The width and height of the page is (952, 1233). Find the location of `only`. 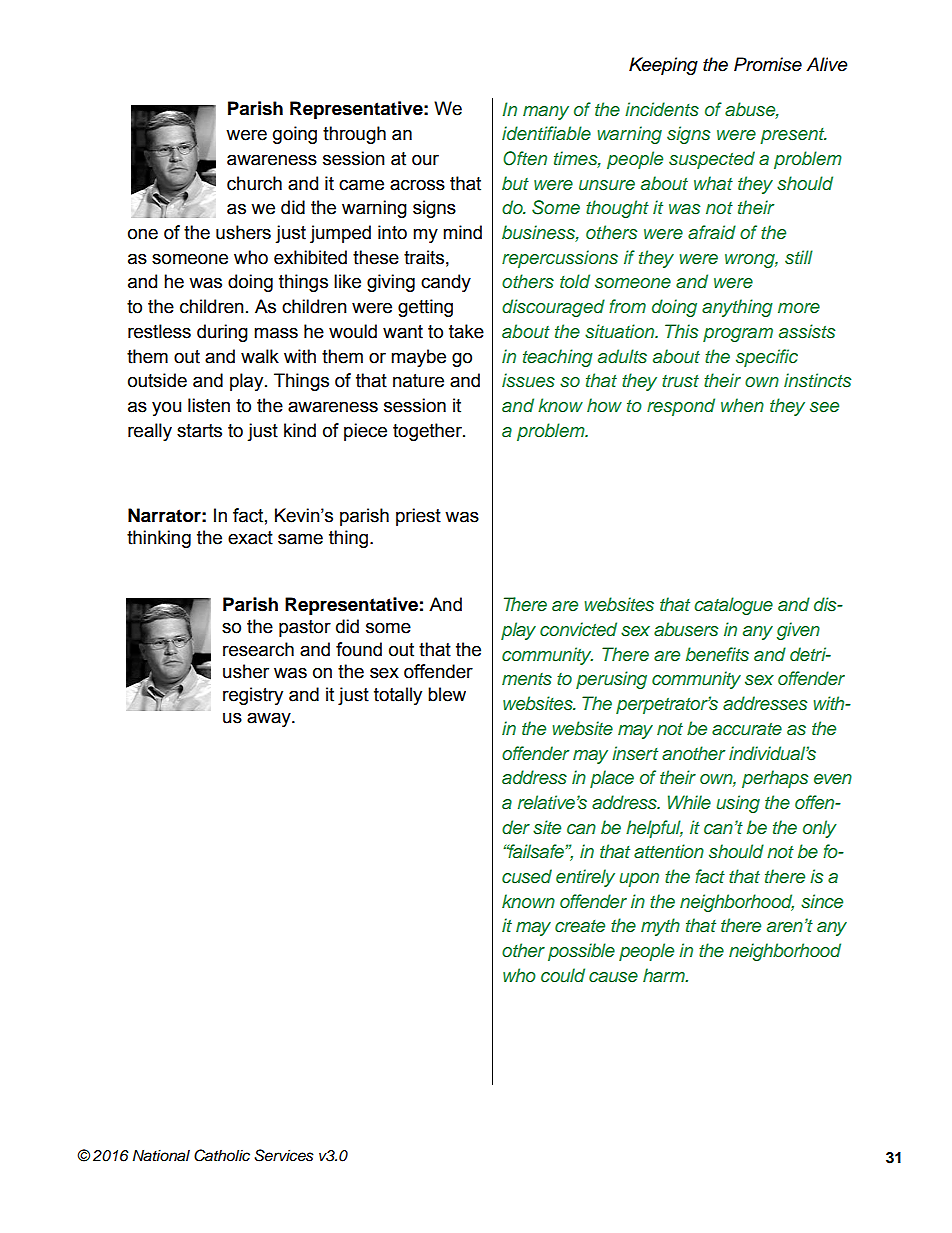

only is located at coordinates (820, 829).
